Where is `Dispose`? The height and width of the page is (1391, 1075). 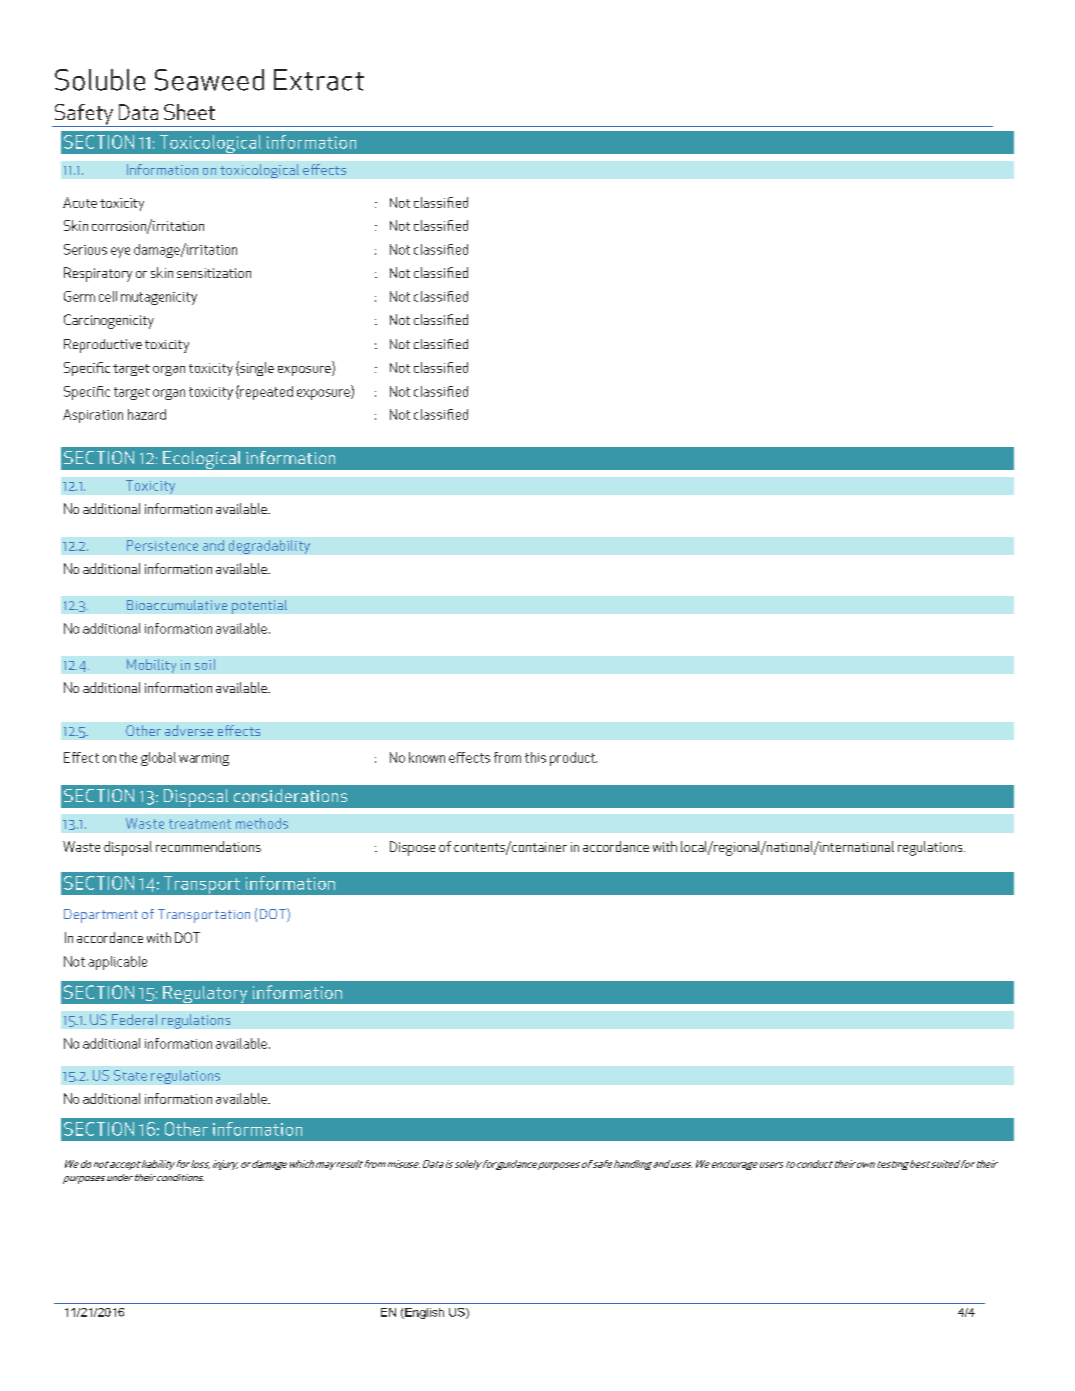
Dispose is located at coordinates (412, 848).
